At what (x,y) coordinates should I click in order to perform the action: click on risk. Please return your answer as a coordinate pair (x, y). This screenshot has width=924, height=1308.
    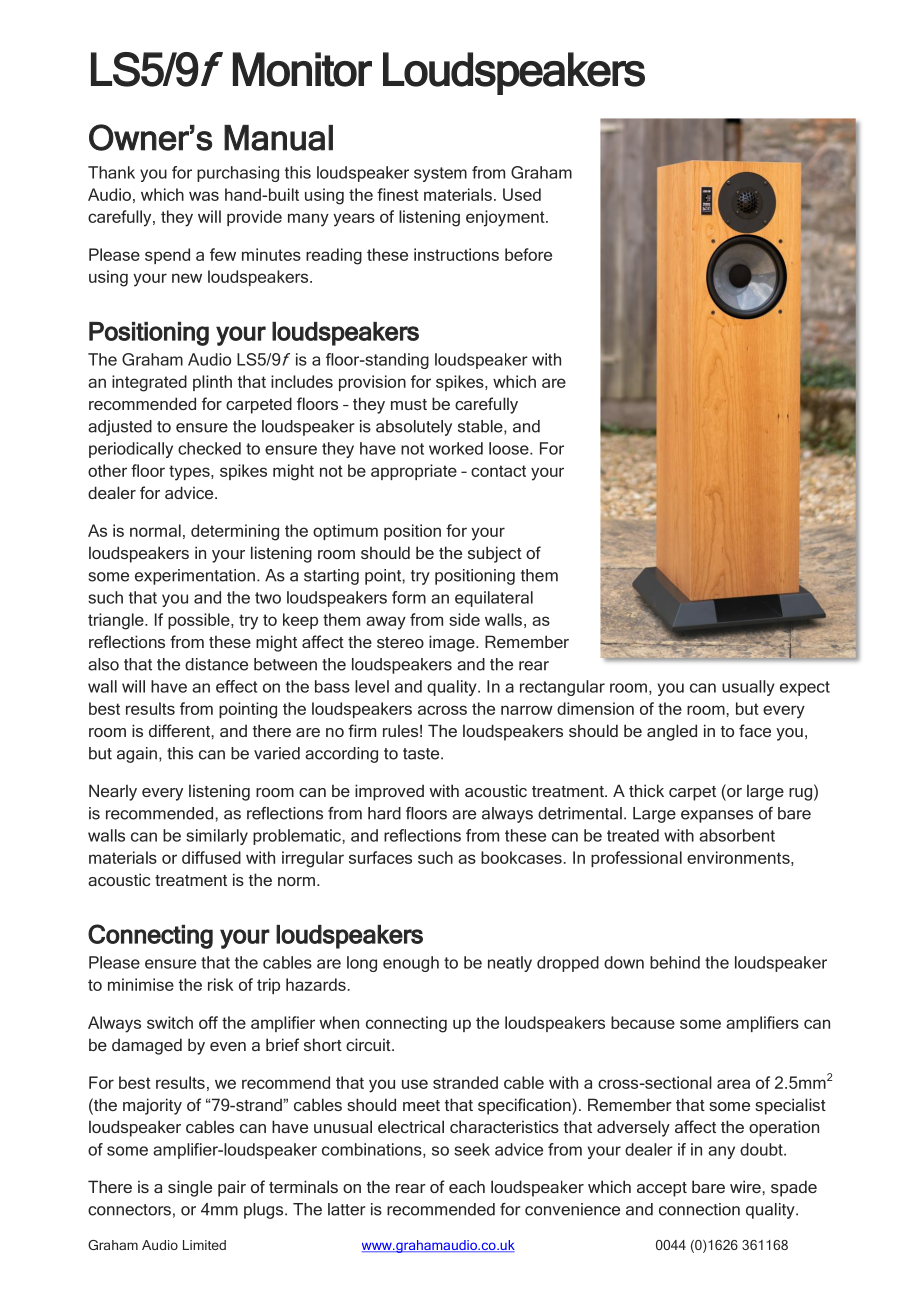
    Looking at the image, I should click on (220, 984).
